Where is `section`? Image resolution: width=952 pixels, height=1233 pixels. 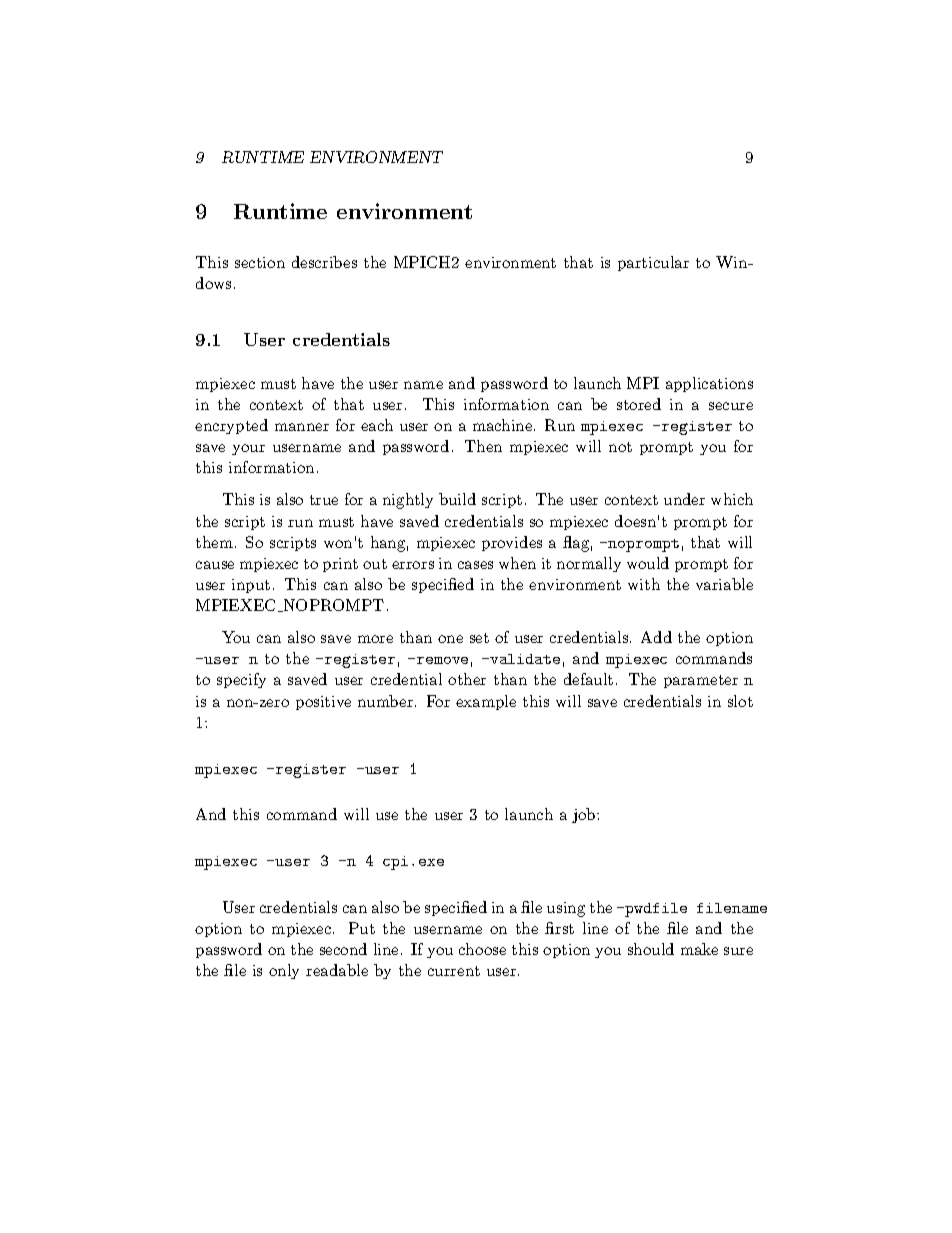 section is located at coordinates (260, 262).
